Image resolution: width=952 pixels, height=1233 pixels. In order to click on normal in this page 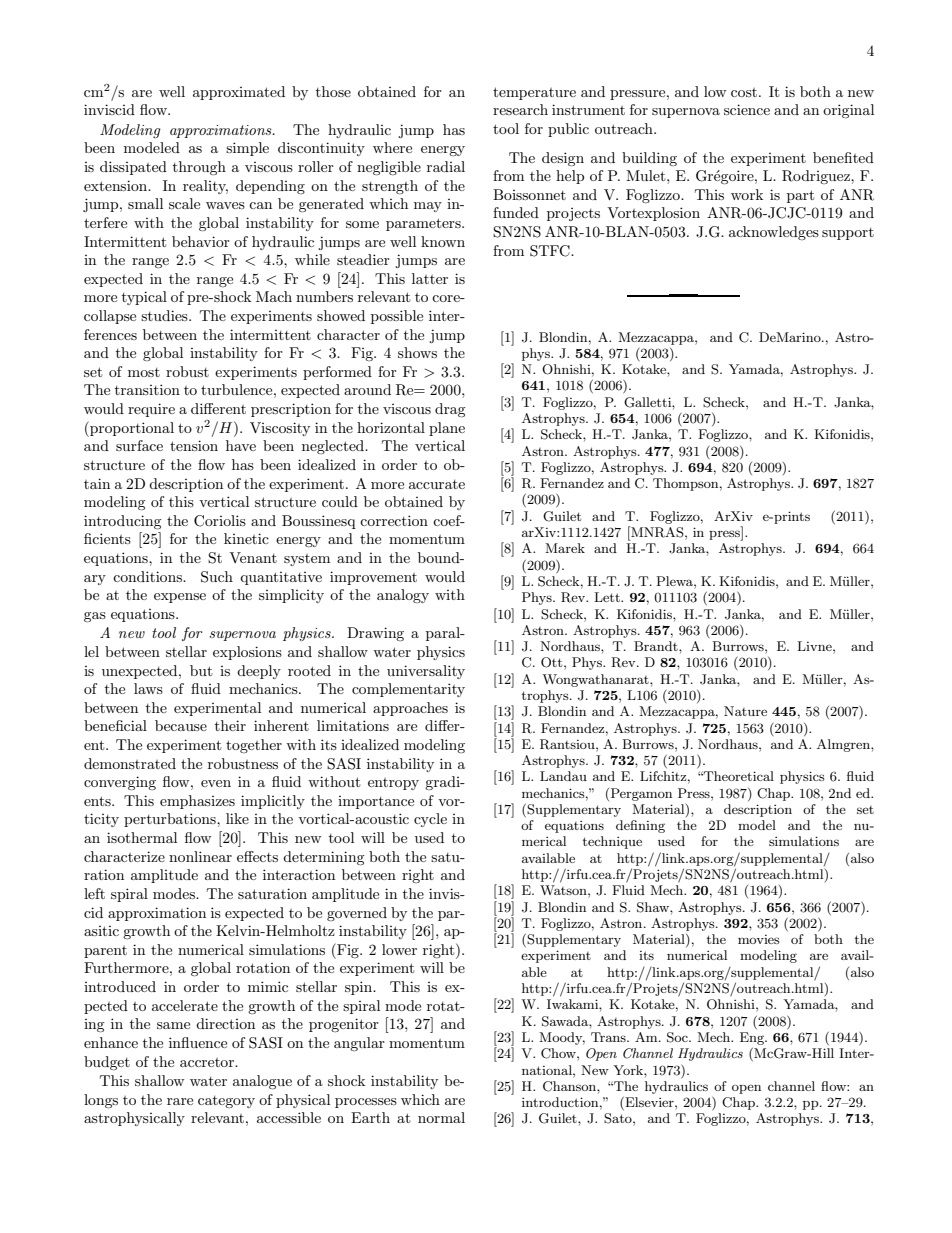, I will do `click(441, 1117)`.
